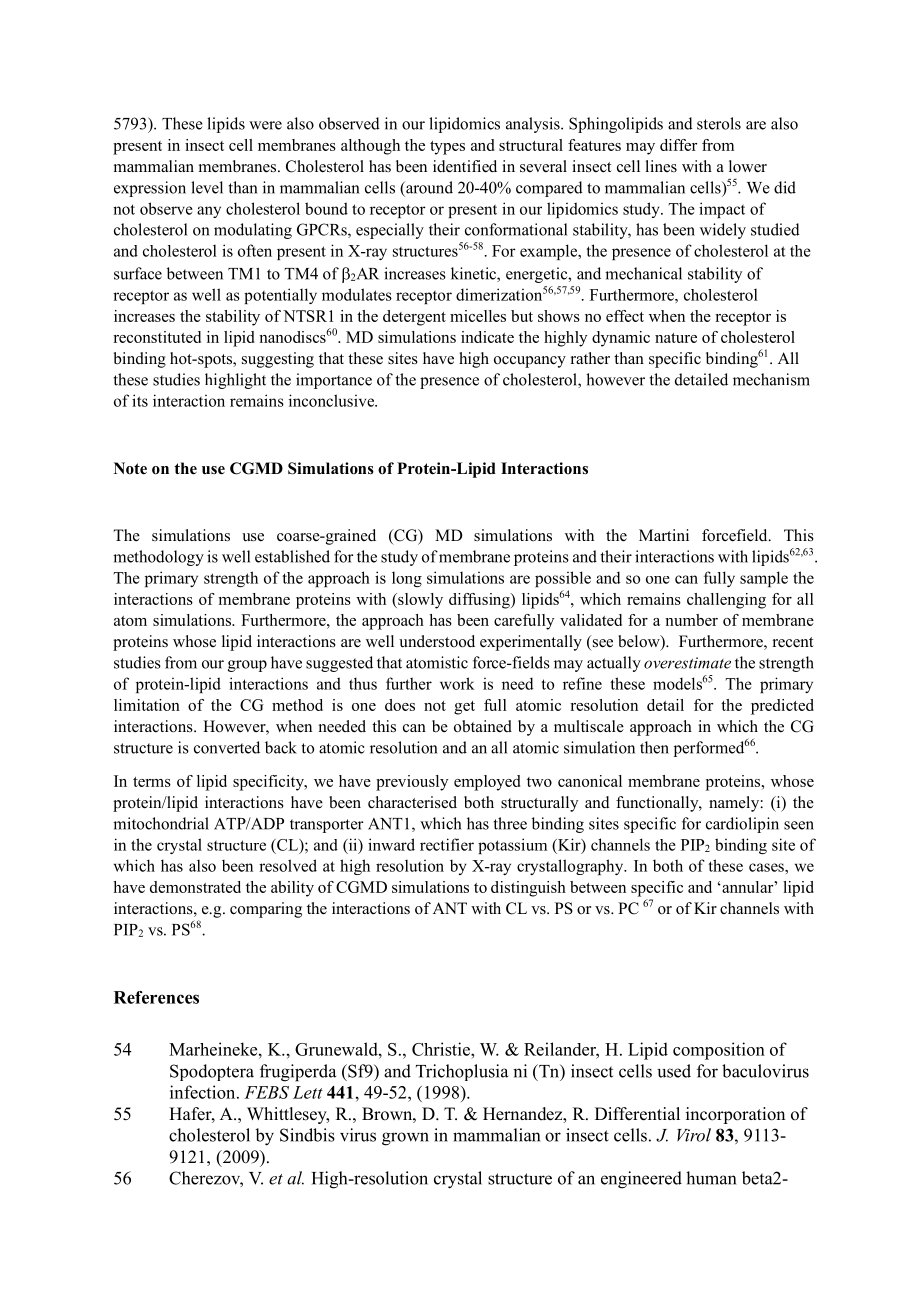 The width and height of the image is (924, 1308). Describe the element at coordinates (664, 535) in the image. I see `Martini` at that location.
